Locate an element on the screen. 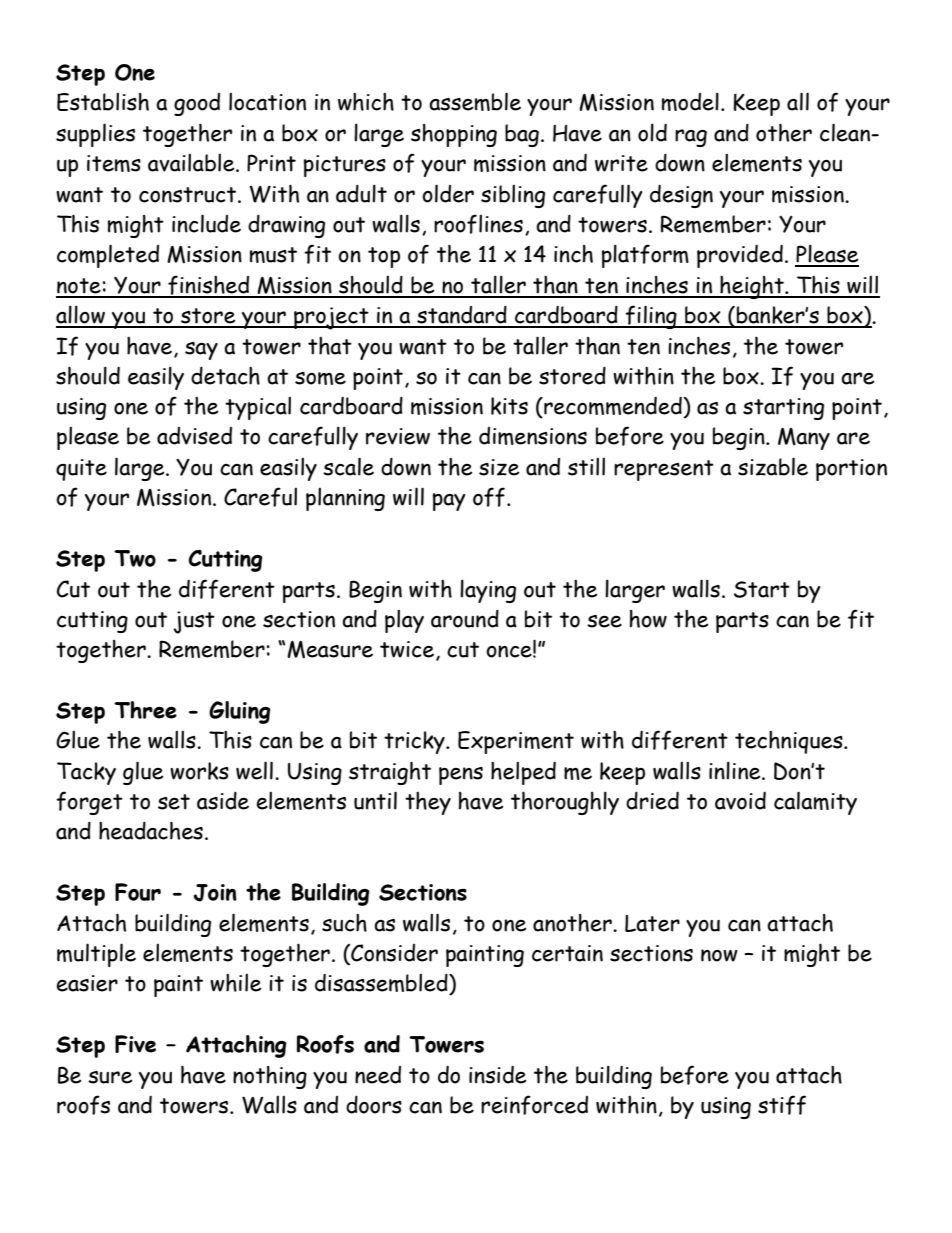 The width and height of the screenshot is (952, 1233). rag is located at coordinates (691, 138).
